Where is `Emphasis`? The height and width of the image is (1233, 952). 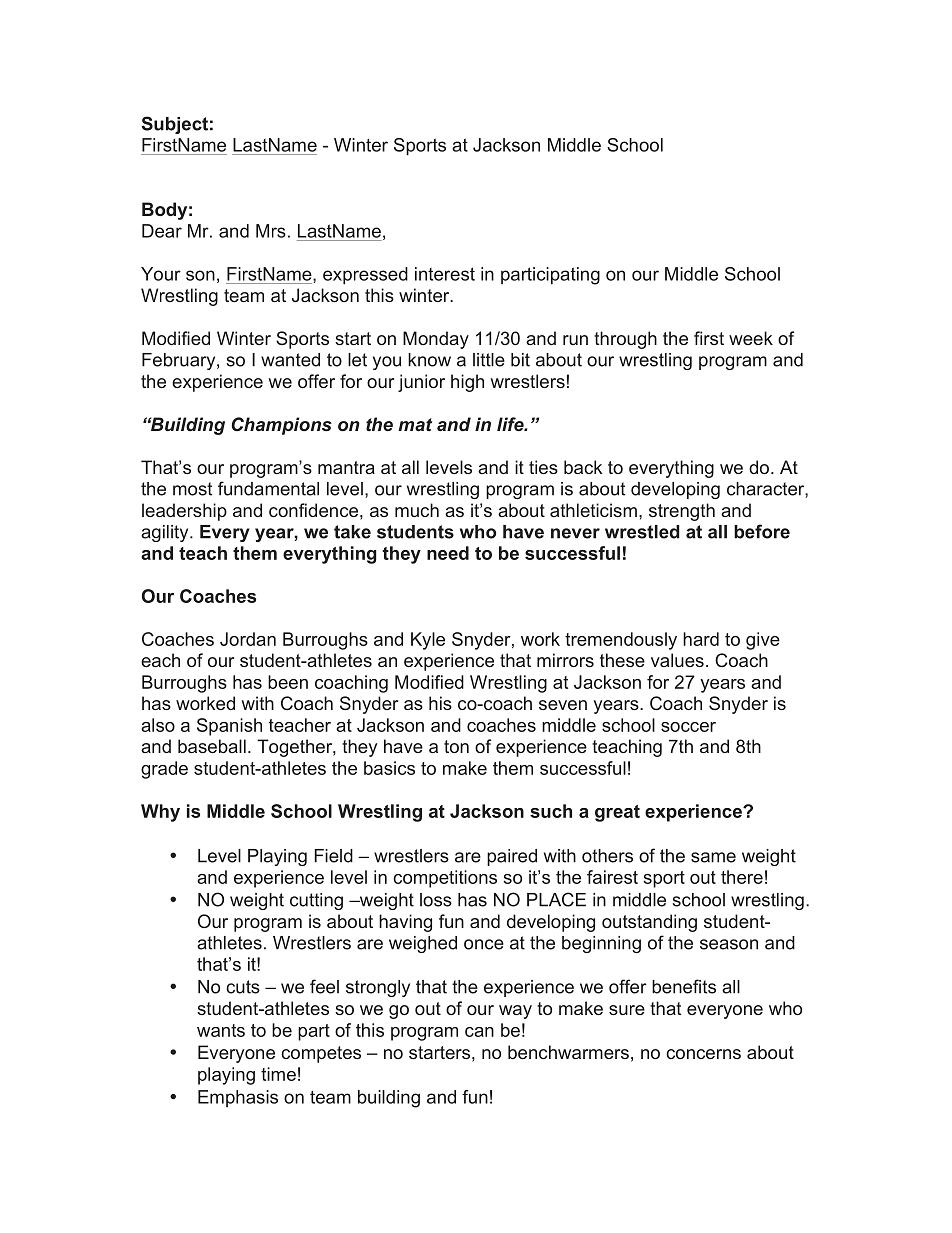
Emphasis is located at coordinates (238, 1098).
